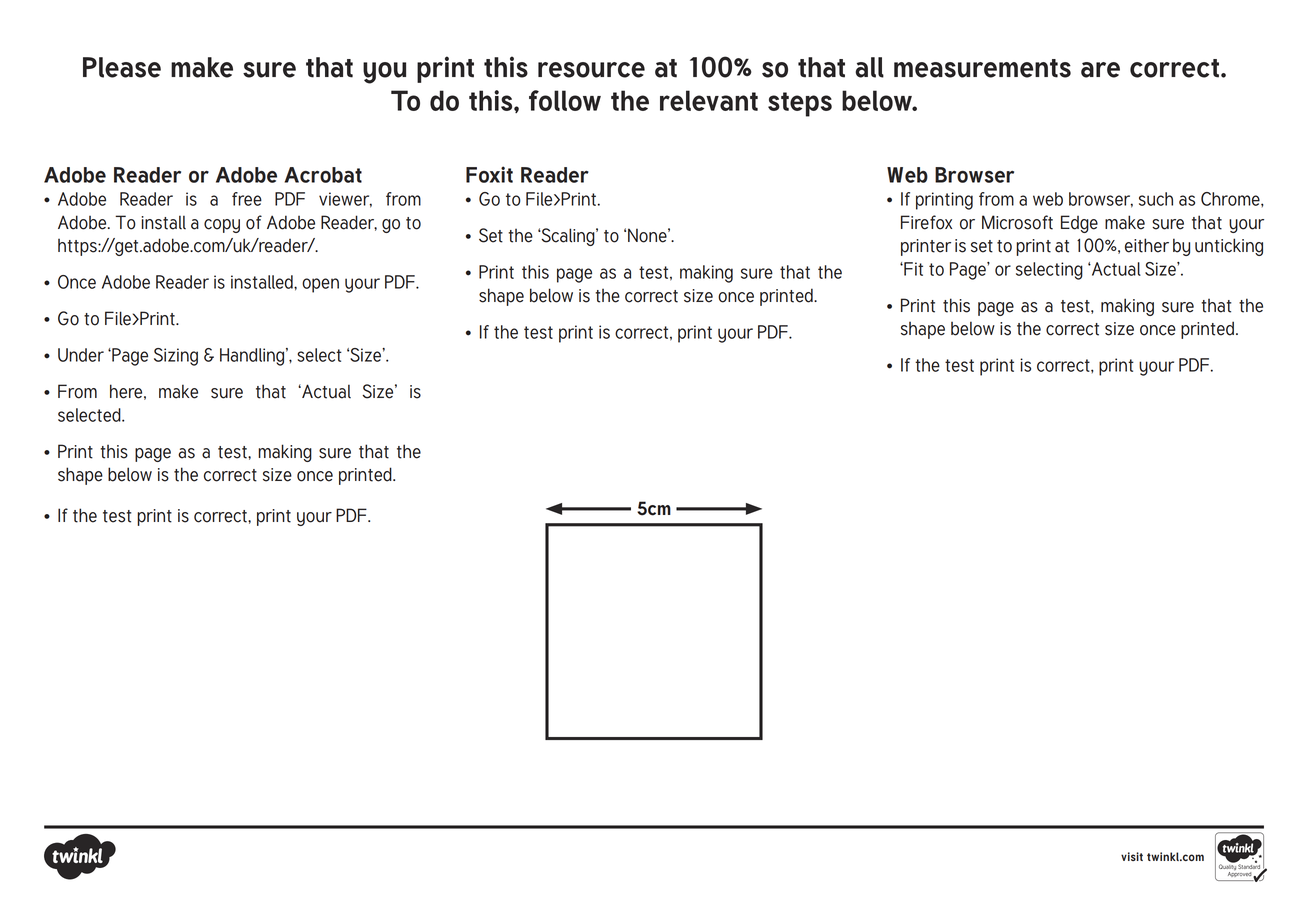 The width and height of the image is (1308, 924). Describe the element at coordinates (1132, 856) in the image. I see `visit` at that location.
